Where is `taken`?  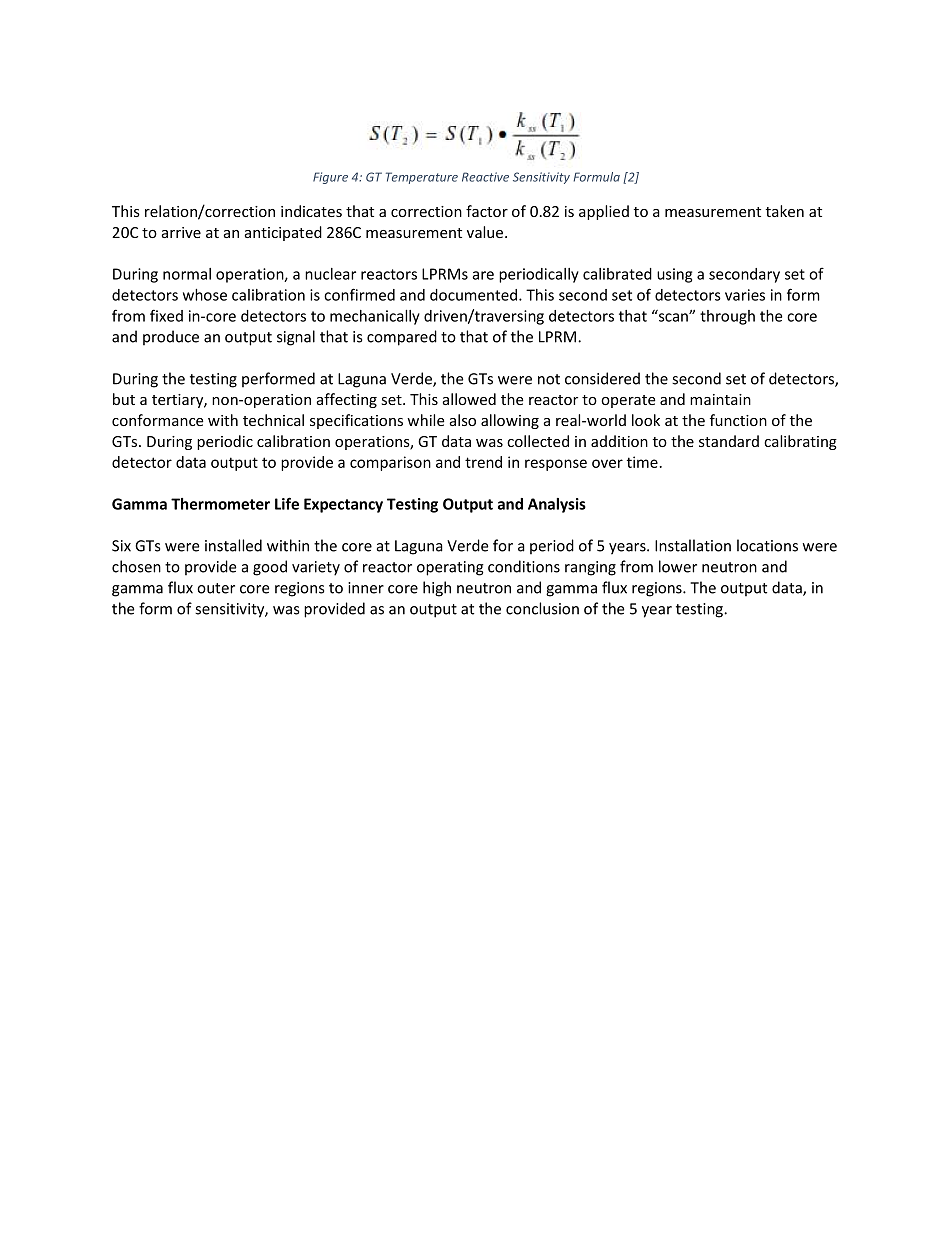 taken is located at coordinates (785, 211).
